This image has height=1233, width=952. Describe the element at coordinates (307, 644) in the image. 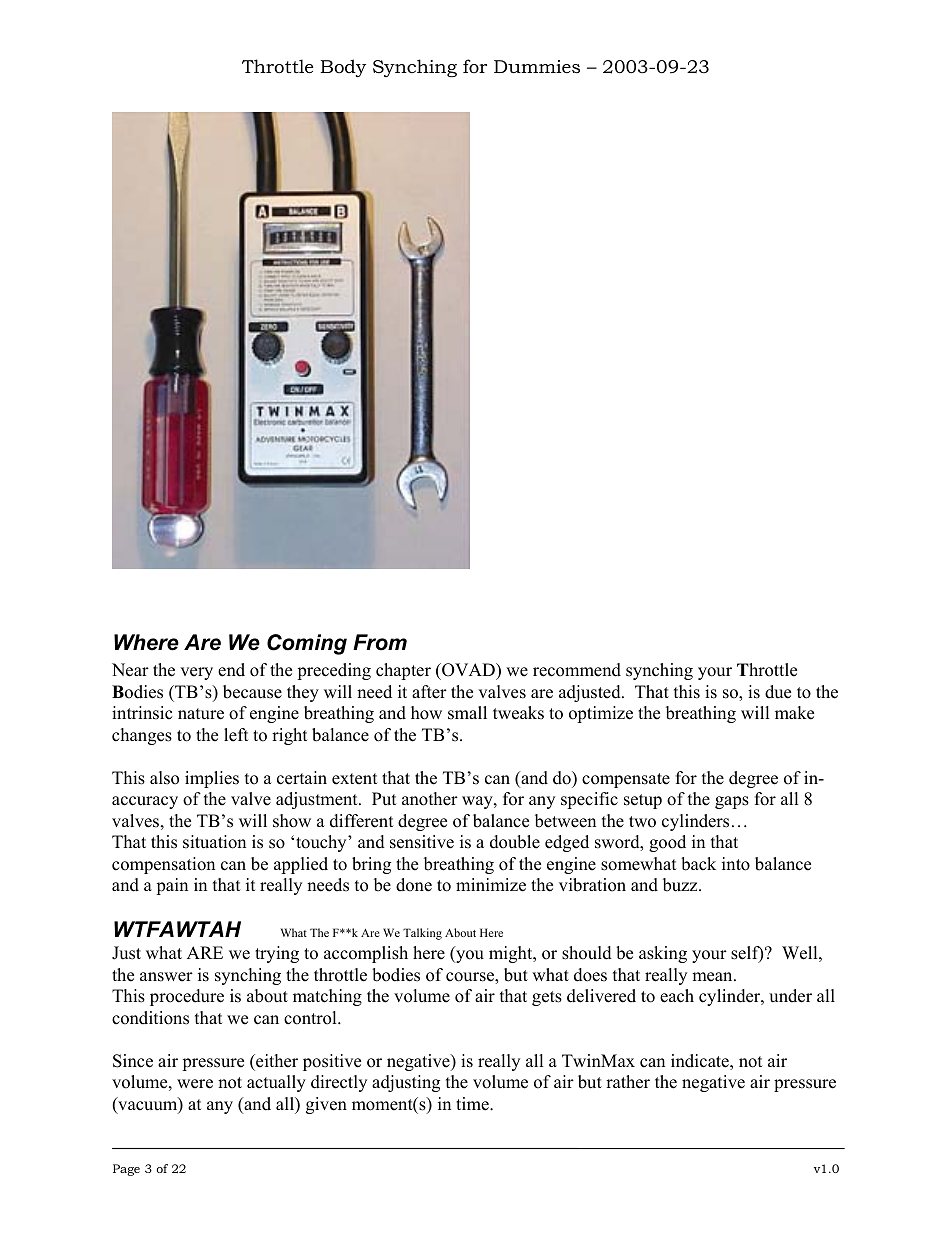

I see `Coming` at that location.
